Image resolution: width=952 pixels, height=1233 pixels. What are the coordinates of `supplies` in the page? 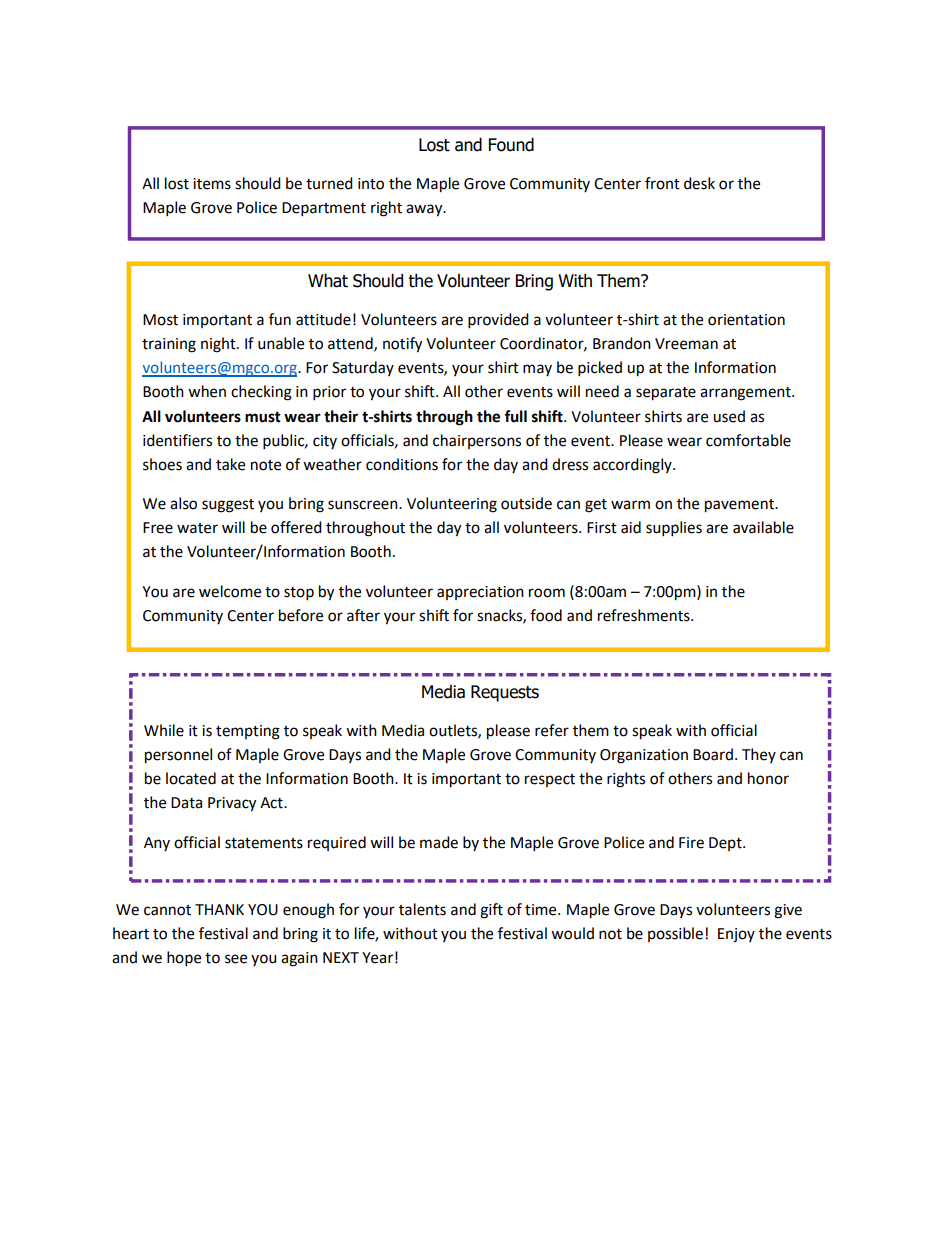 It's located at (674, 529).
